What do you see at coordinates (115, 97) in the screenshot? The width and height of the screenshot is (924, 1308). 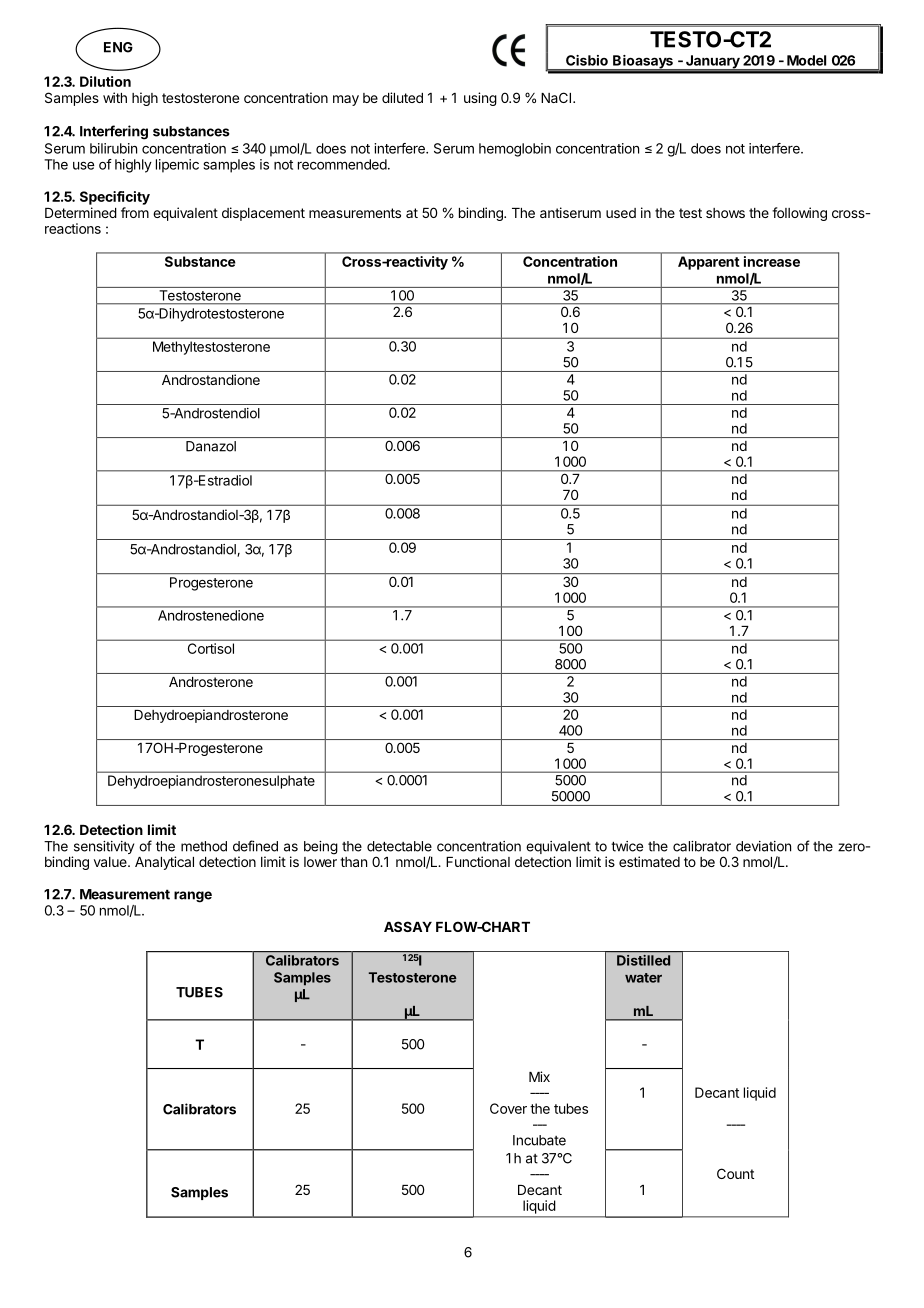 I see `with` at bounding box center [115, 97].
